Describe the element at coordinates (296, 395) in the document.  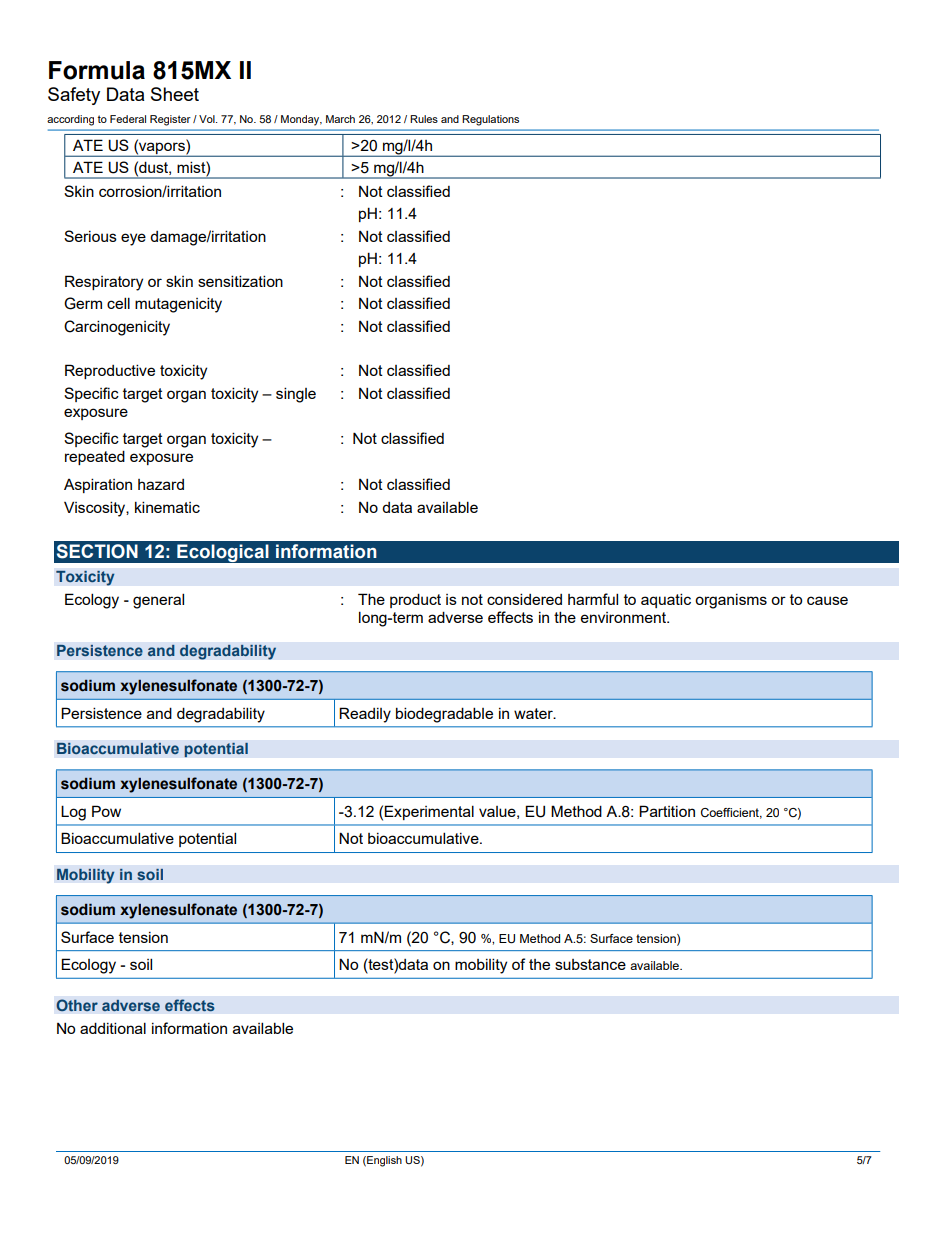
I see `single` at that location.
